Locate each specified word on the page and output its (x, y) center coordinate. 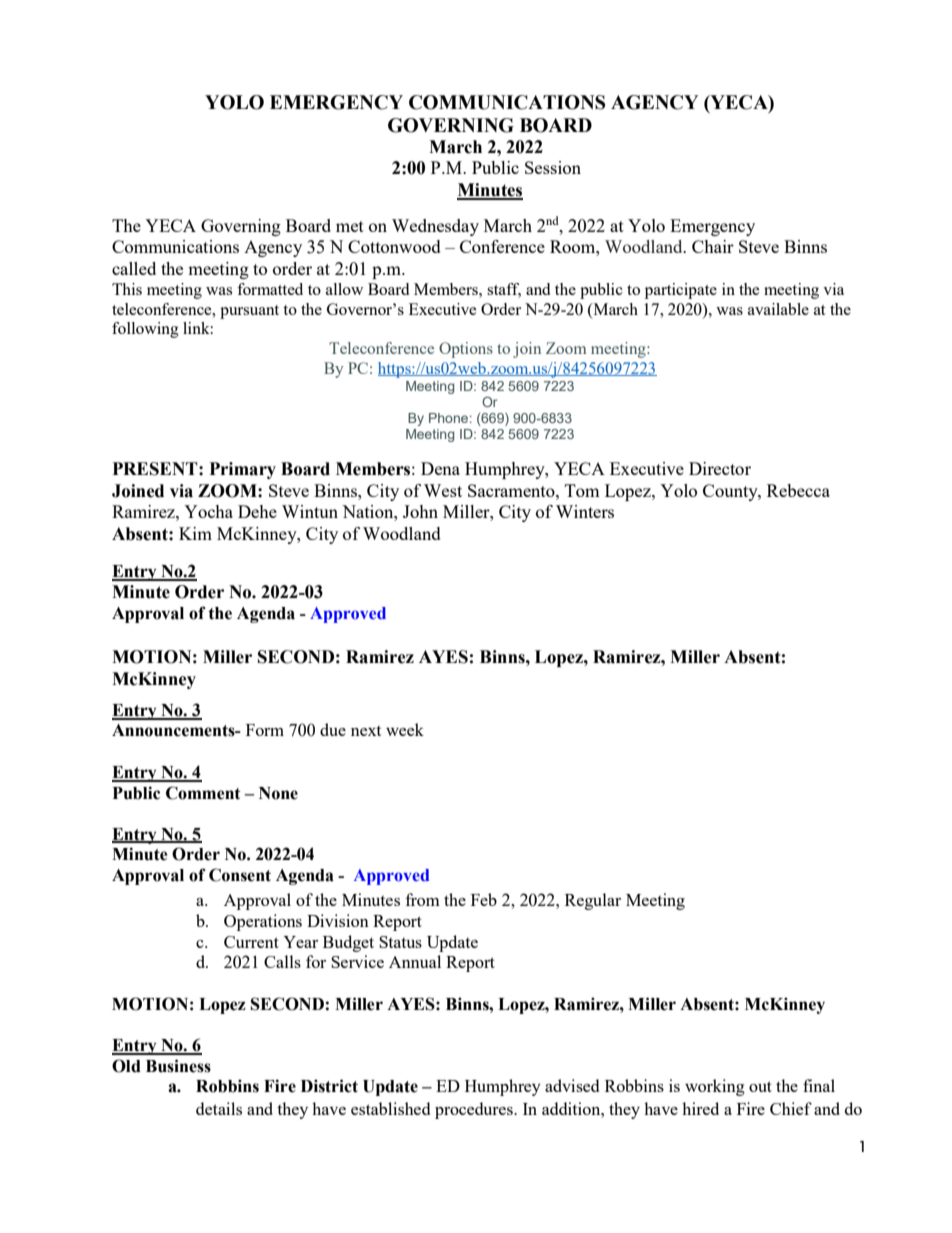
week (405, 729)
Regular (593, 901)
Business (178, 1066)
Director (720, 468)
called (134, 268)
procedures (475, 1110)
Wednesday (435, 227)
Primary (243, 470)
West (443, 490)
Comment (203, 793)
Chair (713, 246)
